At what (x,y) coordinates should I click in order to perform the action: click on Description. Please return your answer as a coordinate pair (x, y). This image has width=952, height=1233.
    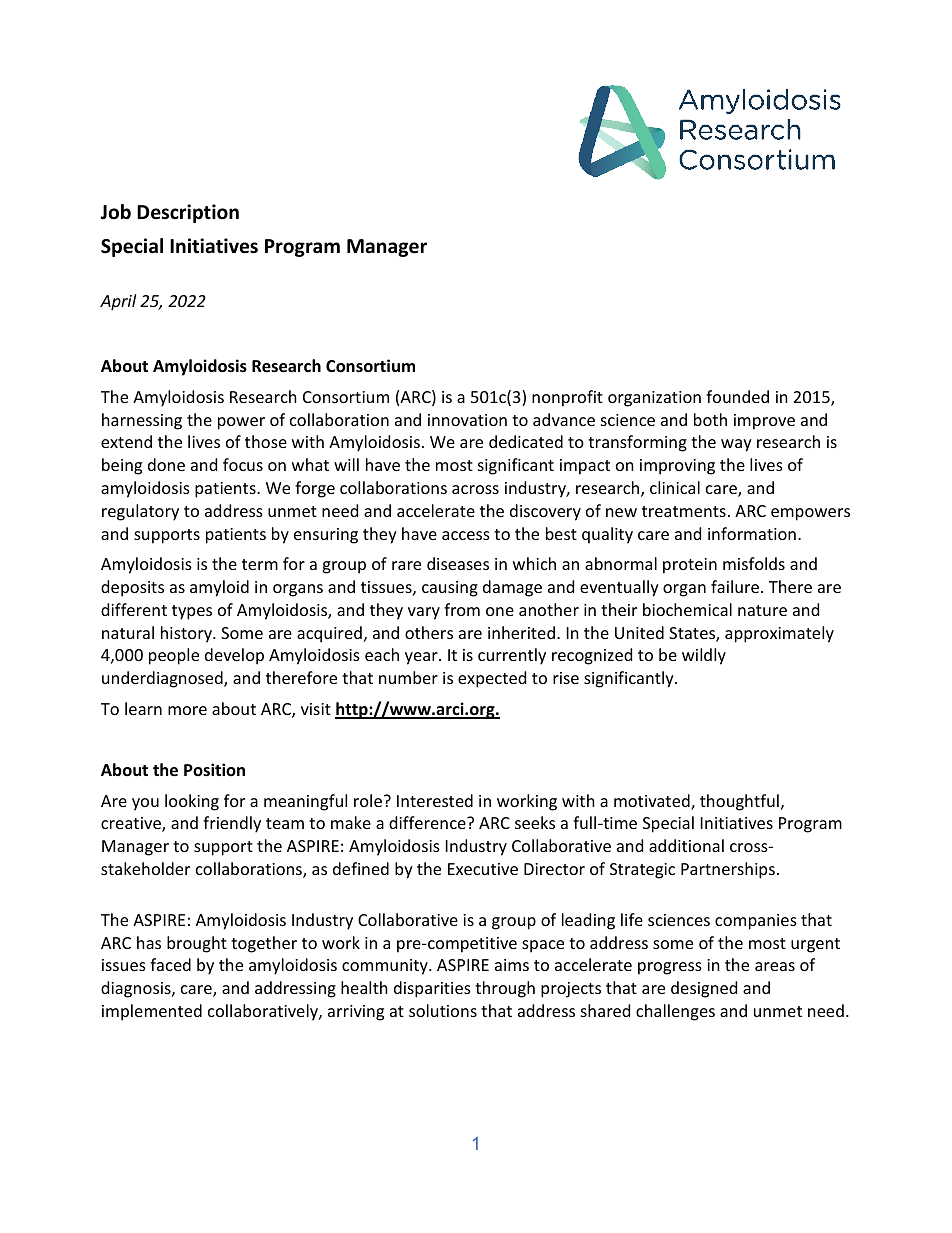
    Looking at the image, I should click on (188, 213).
